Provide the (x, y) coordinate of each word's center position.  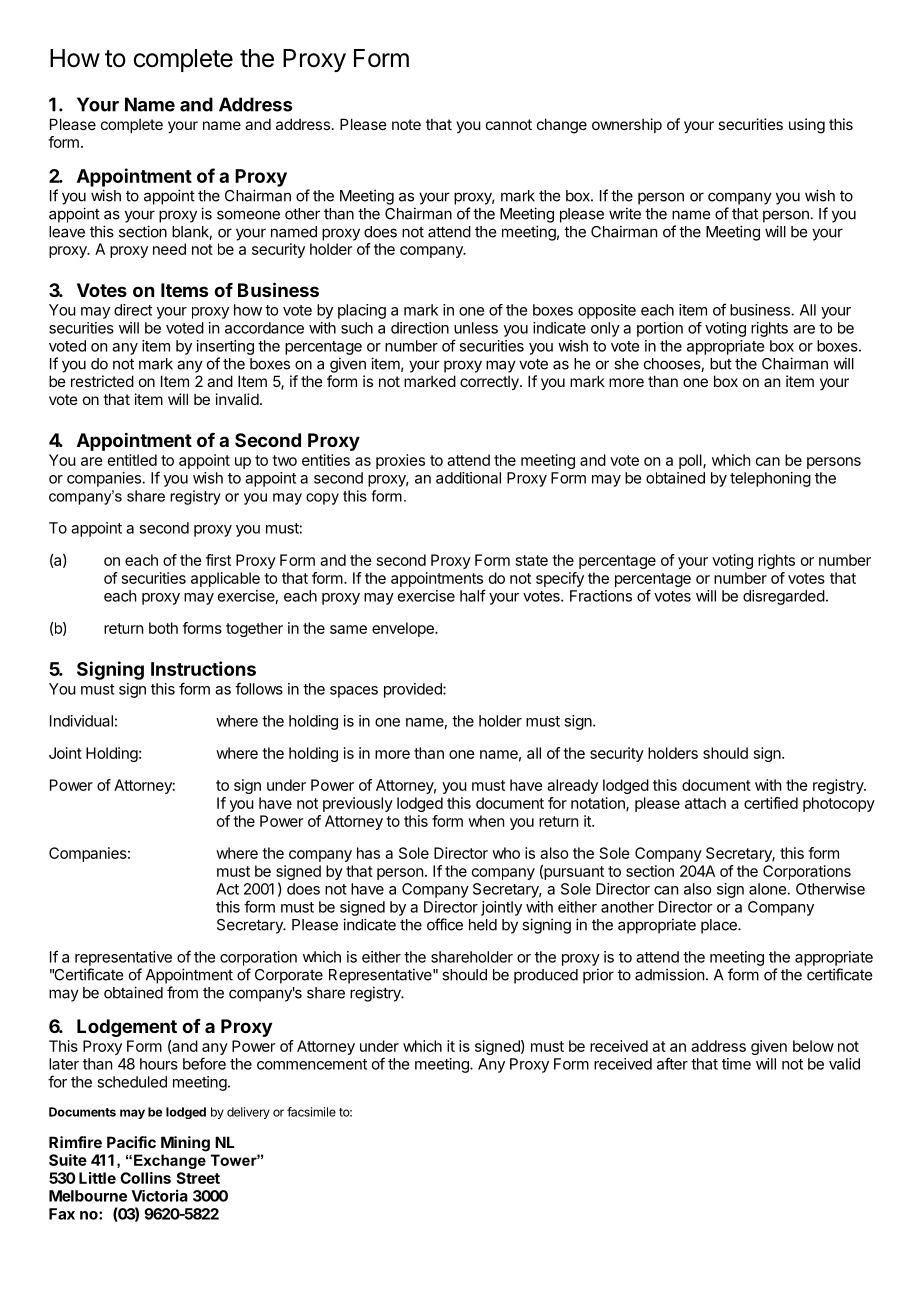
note (406, 124)
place (720, 926)
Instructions (203, 668)
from (182, 992)
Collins (145, 1178)
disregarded (784, 597)
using (807, 126)
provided (414, 690)
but (721, 364)
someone (248, 215)
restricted (102, 381)
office (445, 924)
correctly (490, 382)
